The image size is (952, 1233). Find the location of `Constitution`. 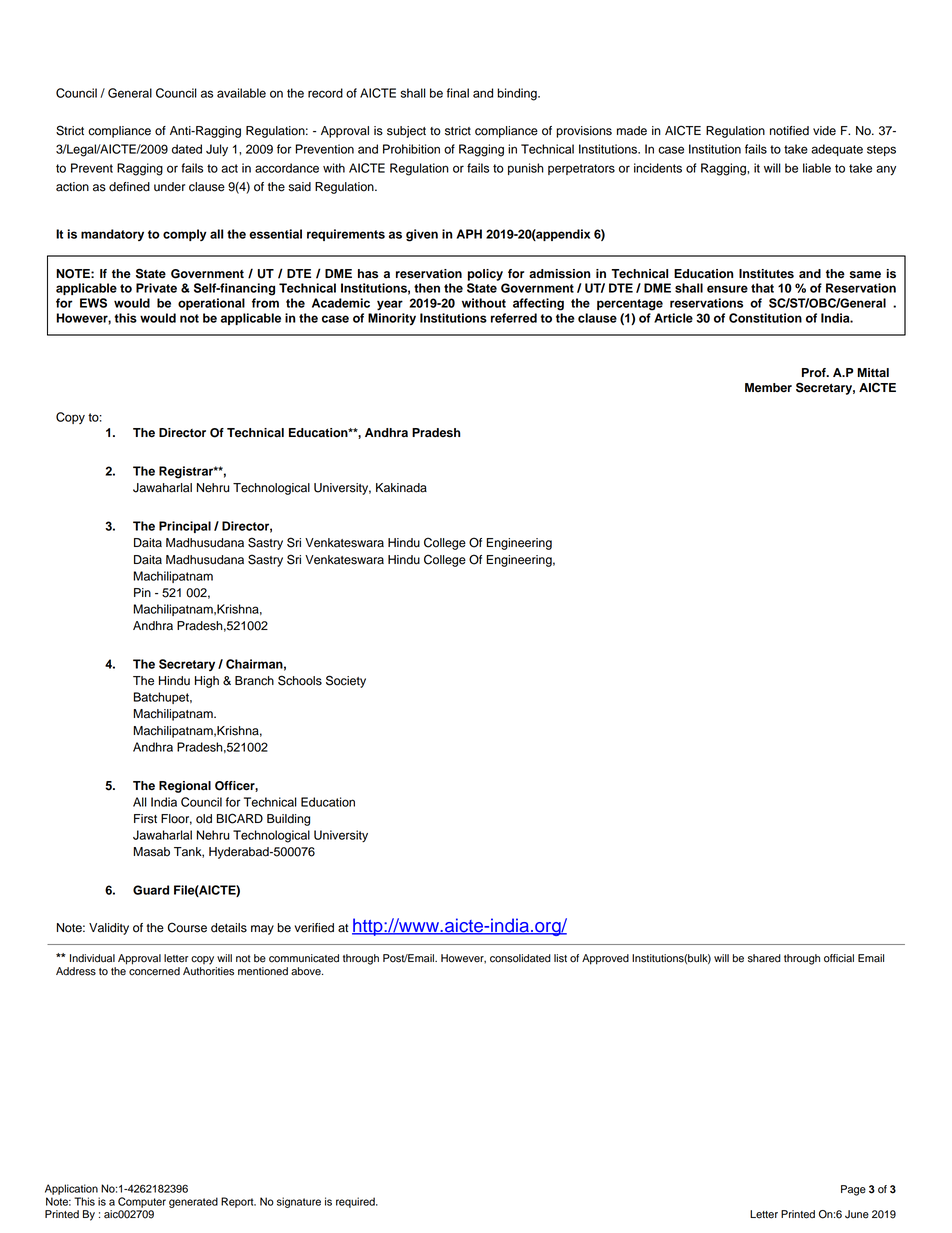

Constitution is located at coordinates (765, 318).
